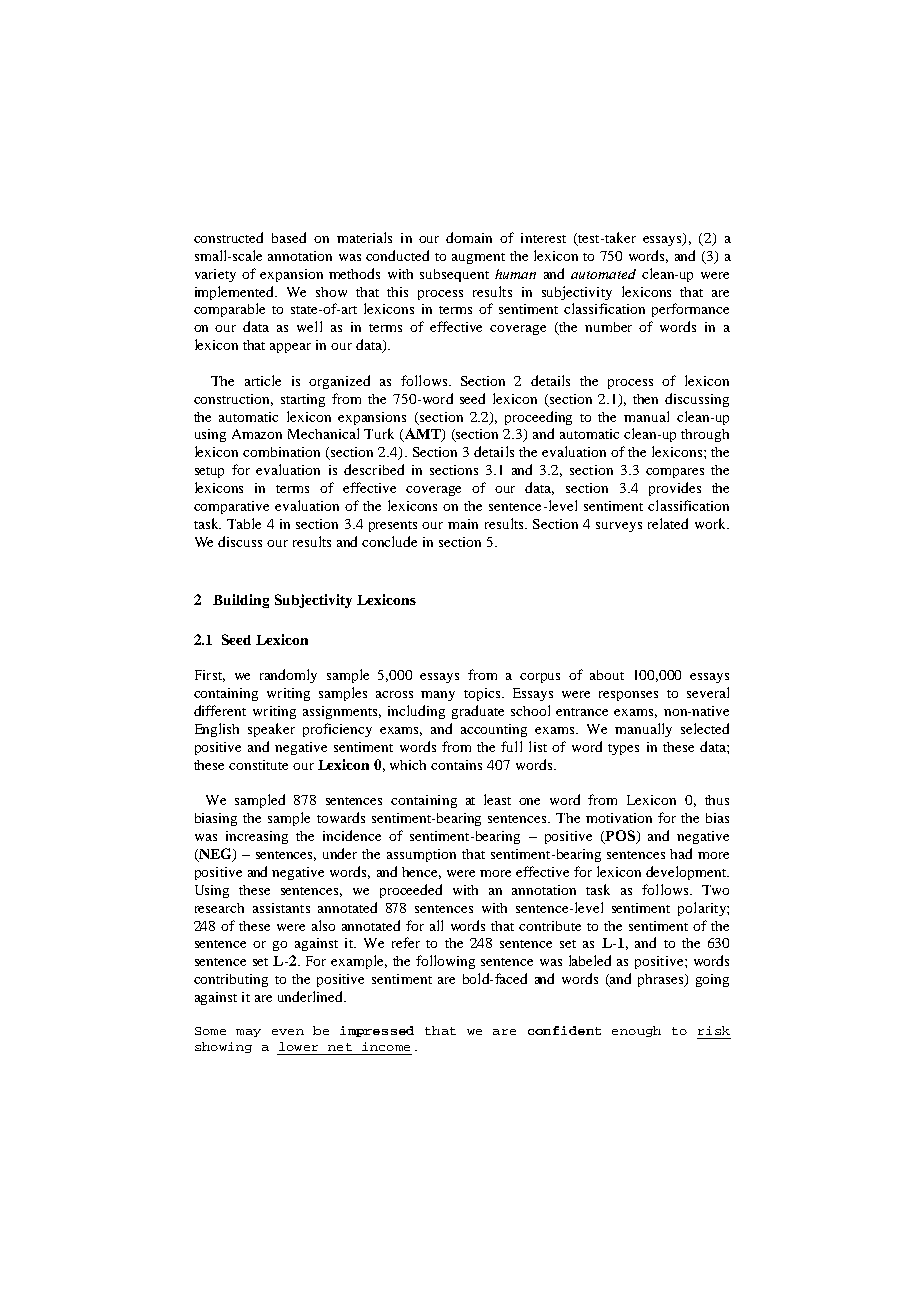 This screenshot has height=1308, width=924. What do you see at coordinates (668, 523) in the screenshot?
I see `related` at bounding box center [668, 523].
